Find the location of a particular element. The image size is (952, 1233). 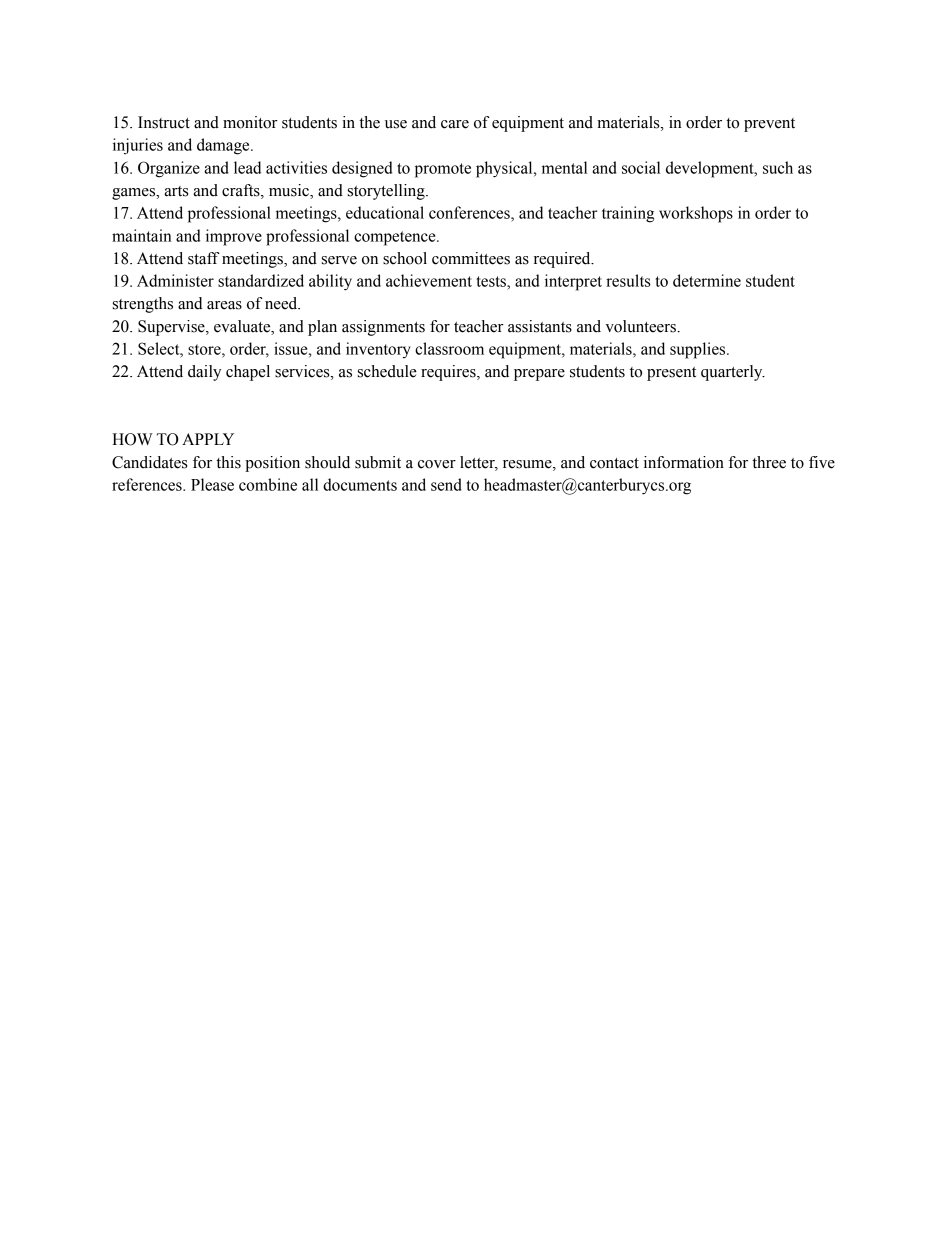

send is located at coordinates (446, 484).
